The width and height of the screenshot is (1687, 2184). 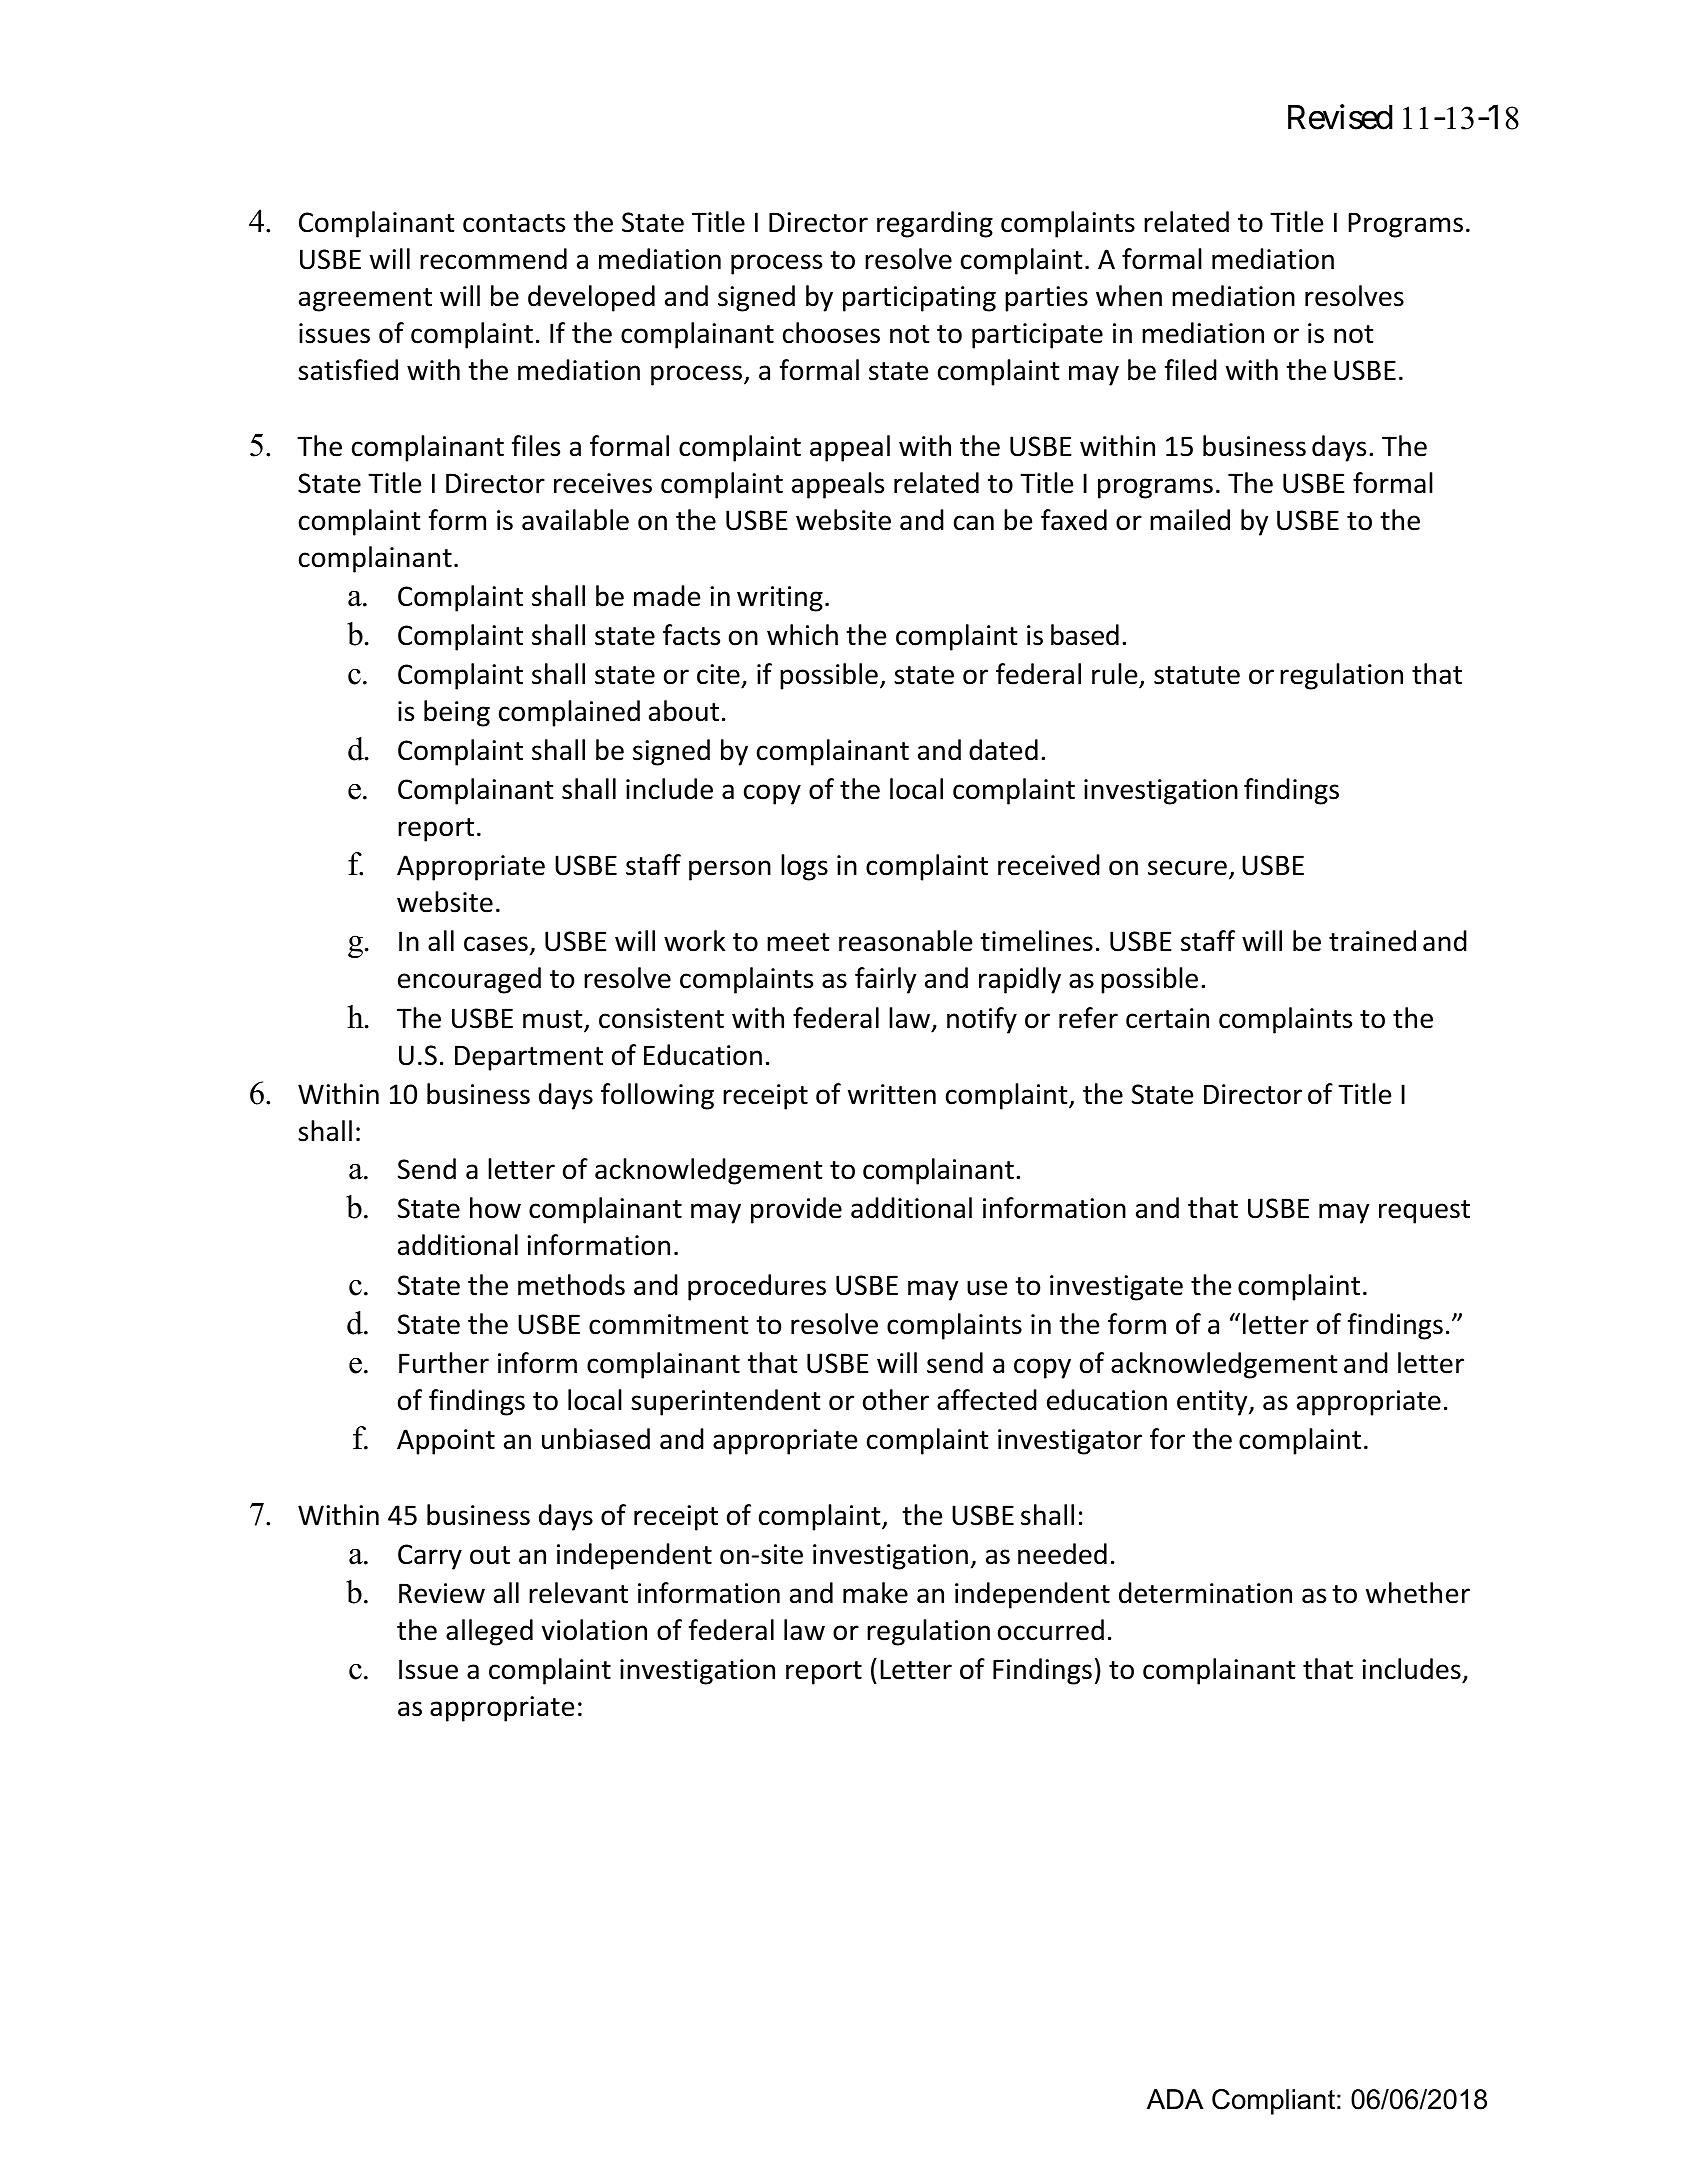 What do you see at coordinates (489, 1632) in the screenshot?
I see `alleged` at bounding box center [489, 1632].
